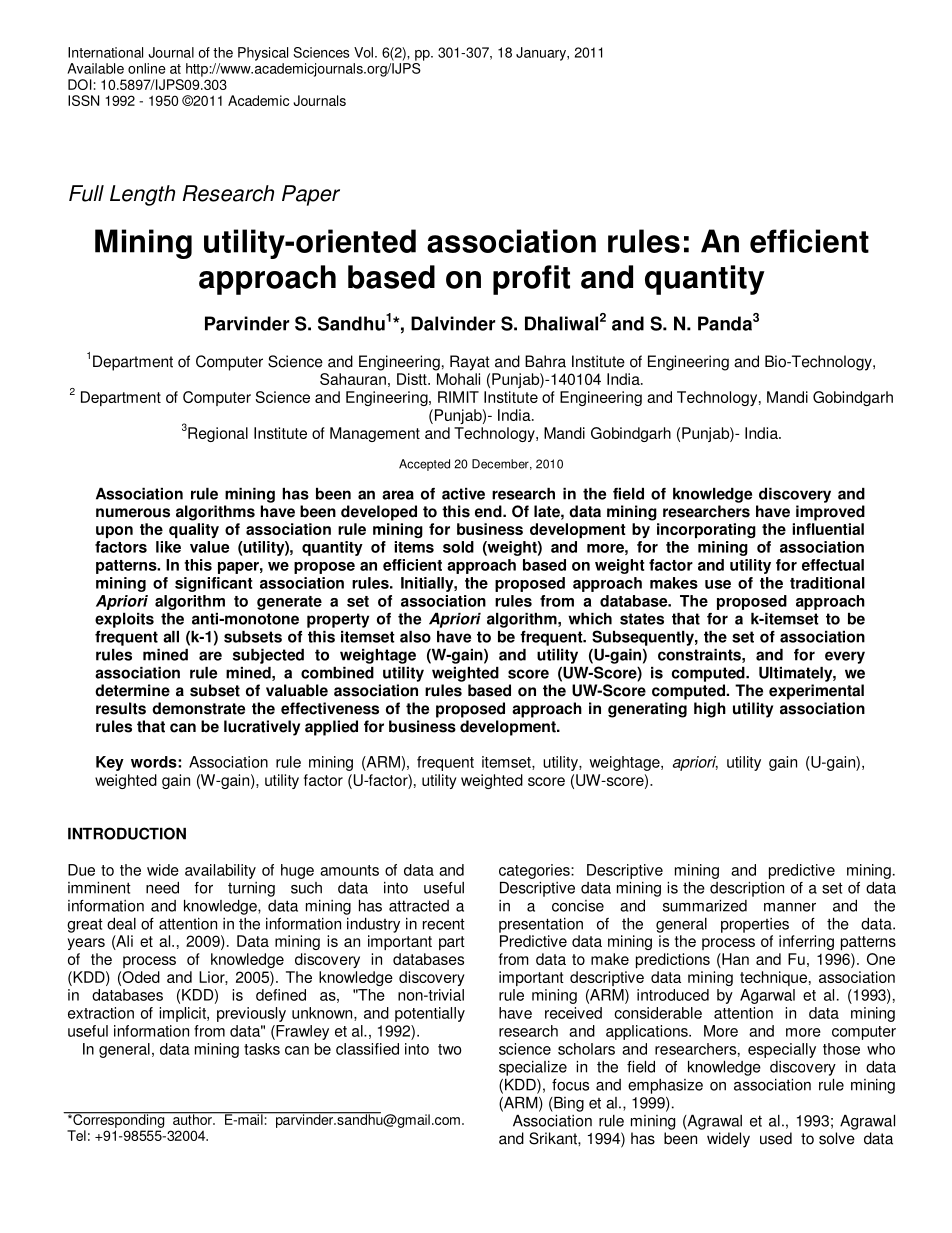 The height and width of the document is (1233, 952). I want to click on tasks, so click(262, 1049).
